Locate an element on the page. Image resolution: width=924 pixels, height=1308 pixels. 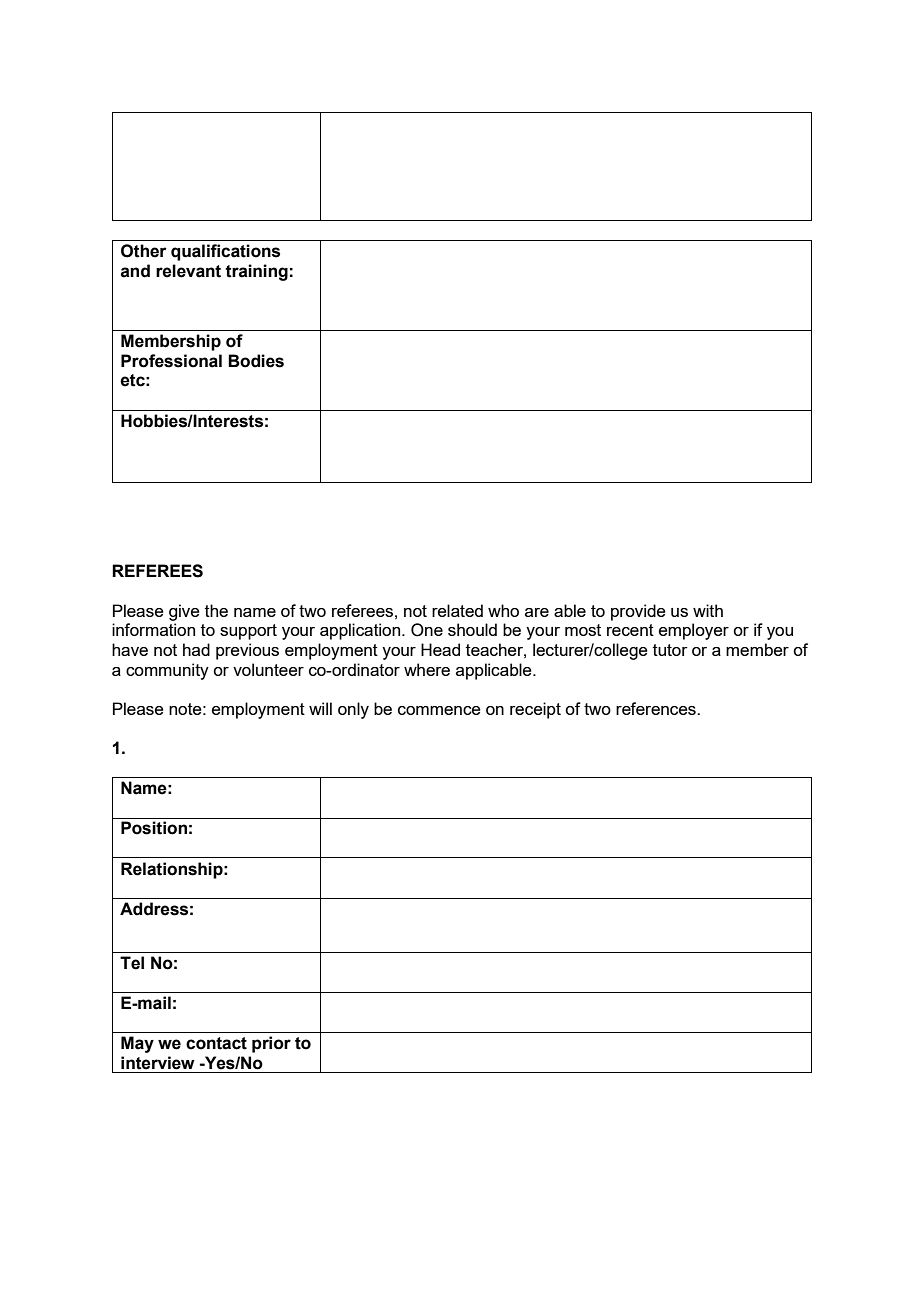
recent is located at coordinates (630, 630).
